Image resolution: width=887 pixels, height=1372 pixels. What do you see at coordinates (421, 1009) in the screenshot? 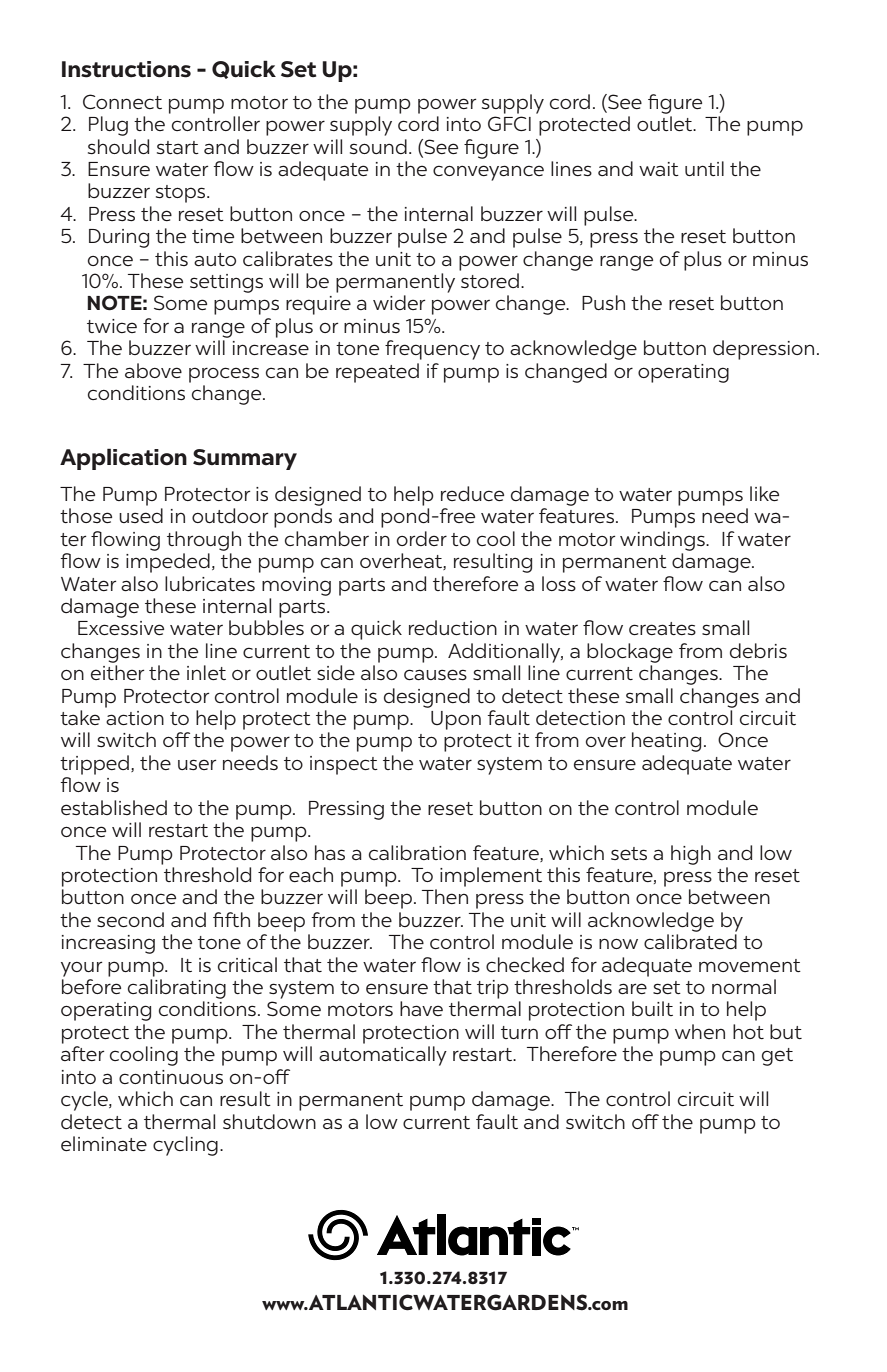
I see `have` at bounding box center [421, 1009].
